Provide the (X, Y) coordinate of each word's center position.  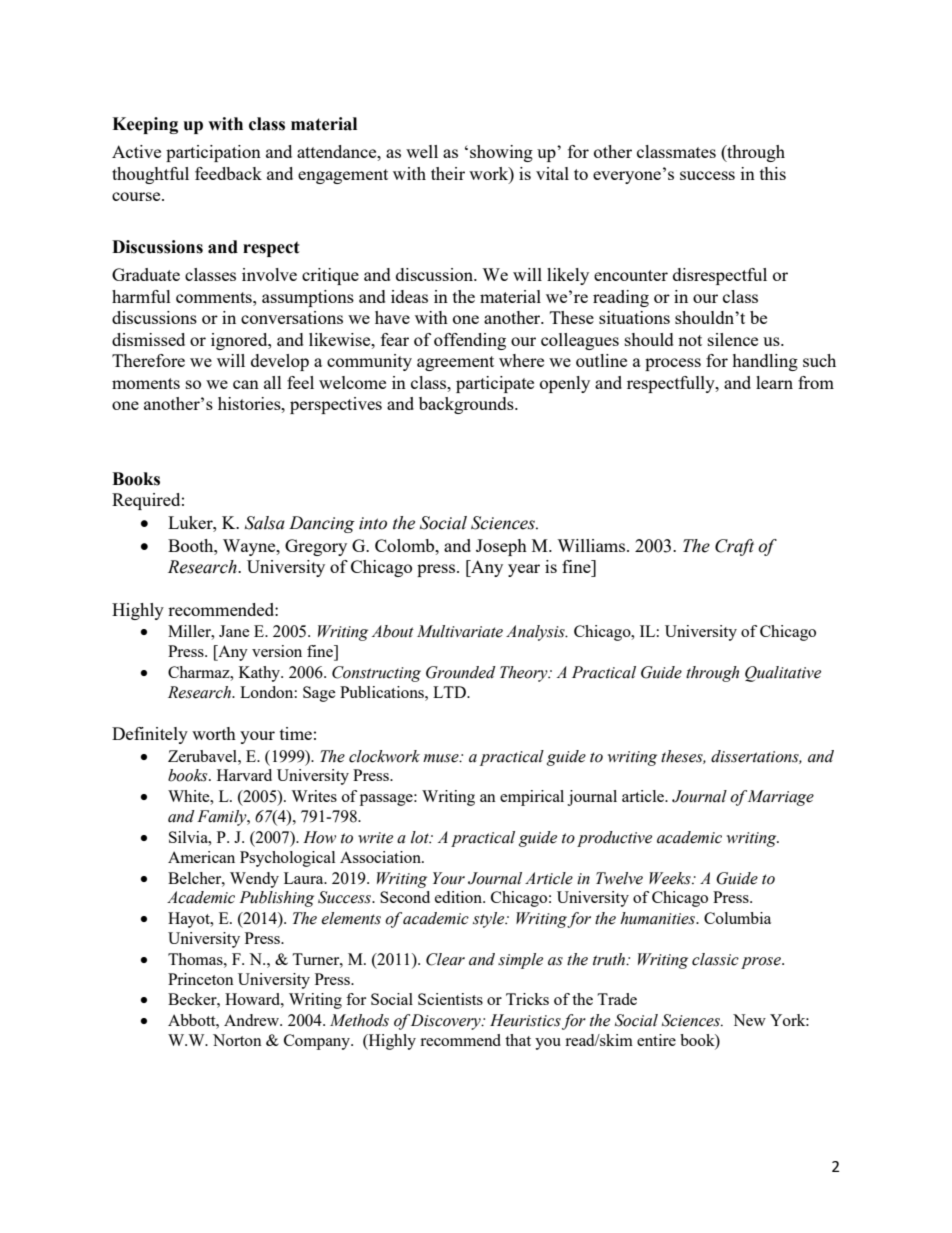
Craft (734, 547)
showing (501, 153)
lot (421, 837)
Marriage (781, 798)
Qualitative (783, 674)
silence (733, 339)
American (201, 857)
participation (213, 153)
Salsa (265, 523)
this (773, 173)
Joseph (501, 547)
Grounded (461, 672)
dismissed (148, 339)
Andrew (253, 1020)
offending (470, 341)
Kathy (261, 674)
